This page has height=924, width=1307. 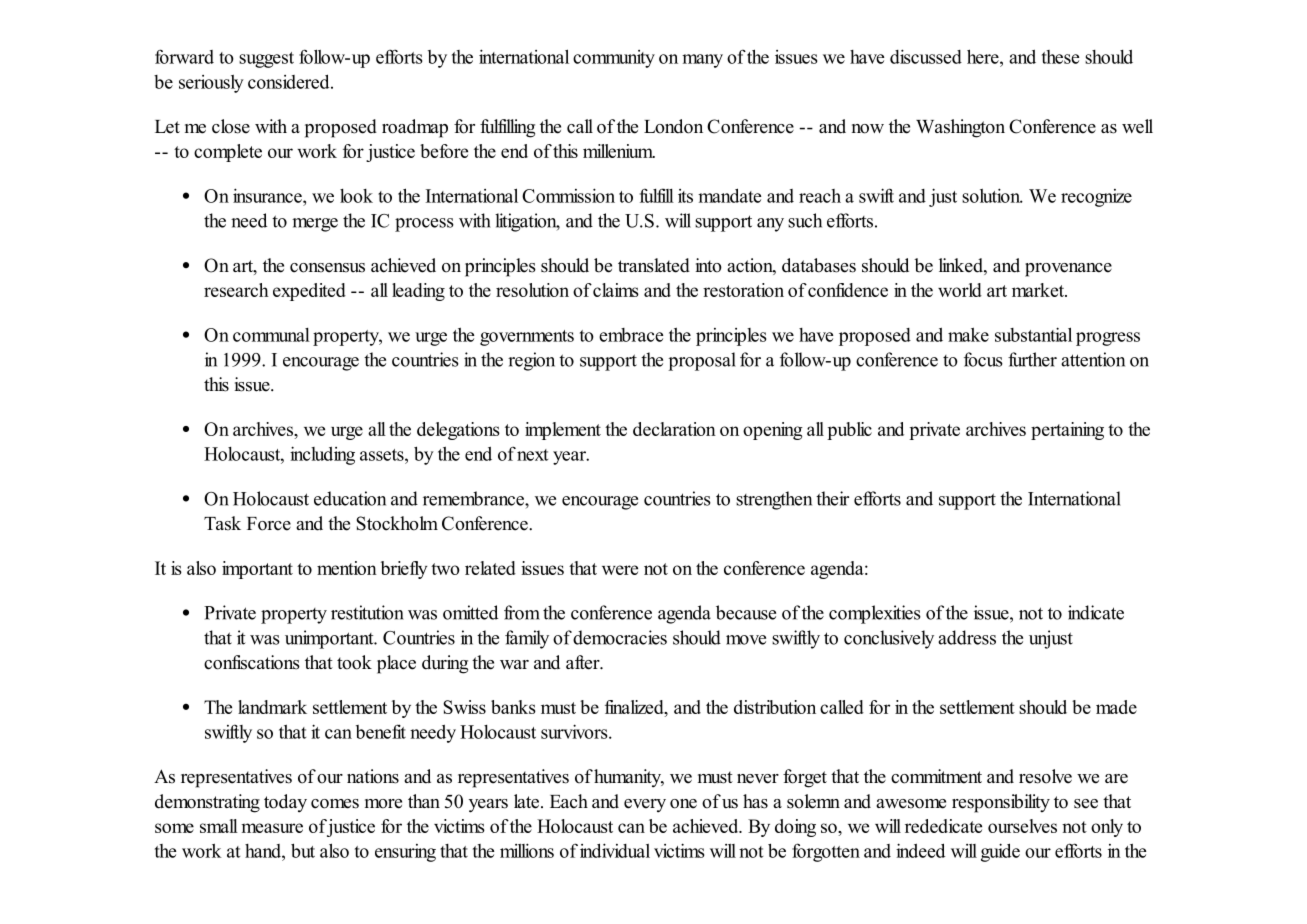 I want to click on suggest, so click(x=266, y=60).
